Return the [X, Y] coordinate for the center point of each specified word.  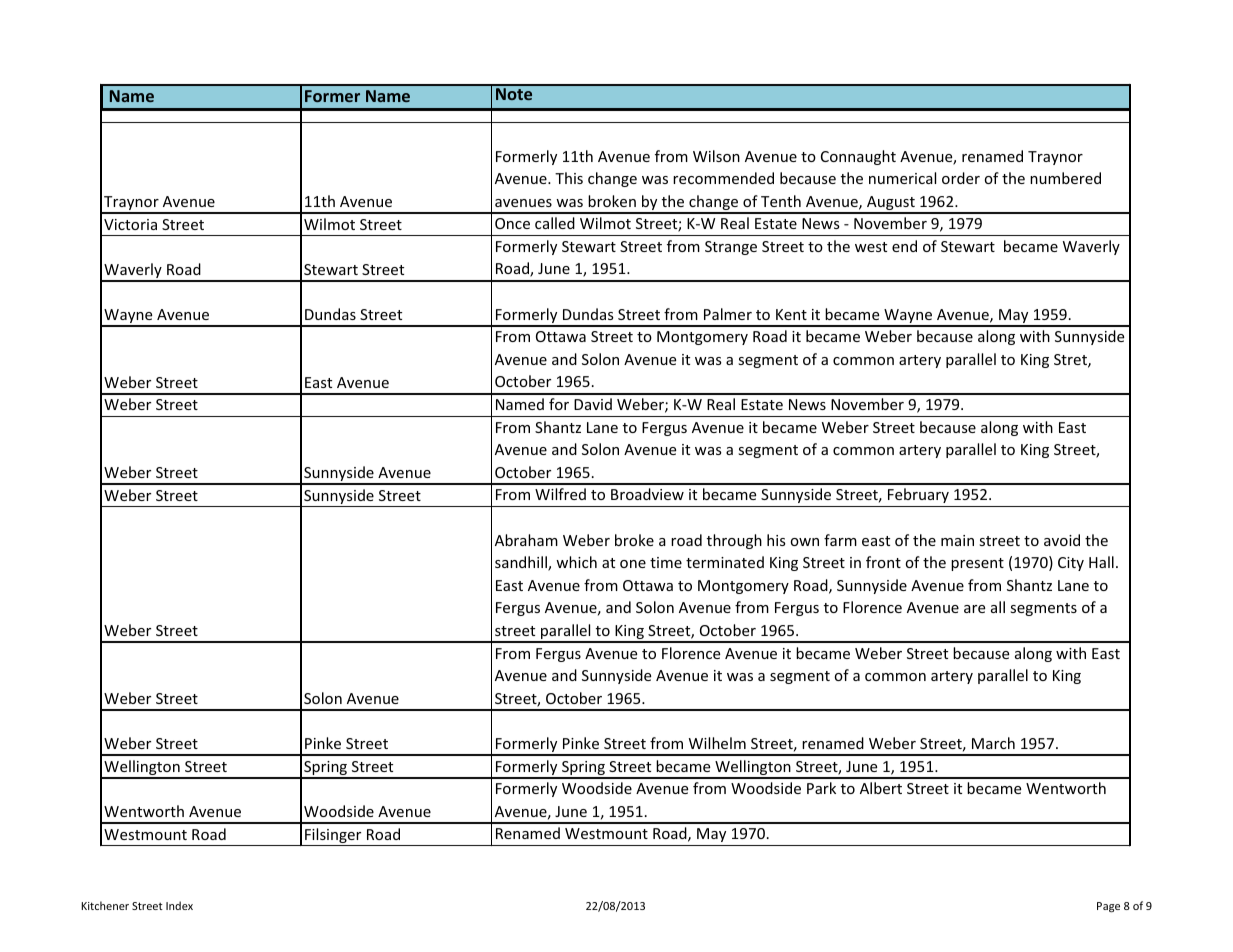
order [961, 178]
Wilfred [560, 494]
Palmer [728, 314]
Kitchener [105, 905]
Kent [791, 314]
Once [512, 223]
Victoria [130, 224]
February [918, 495]
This [569, 178]
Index [179, 905]
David [593, 404]
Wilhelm [717, 743]
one [633, 564]
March [993, 743]
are [974, 609]
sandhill [522, 563]
